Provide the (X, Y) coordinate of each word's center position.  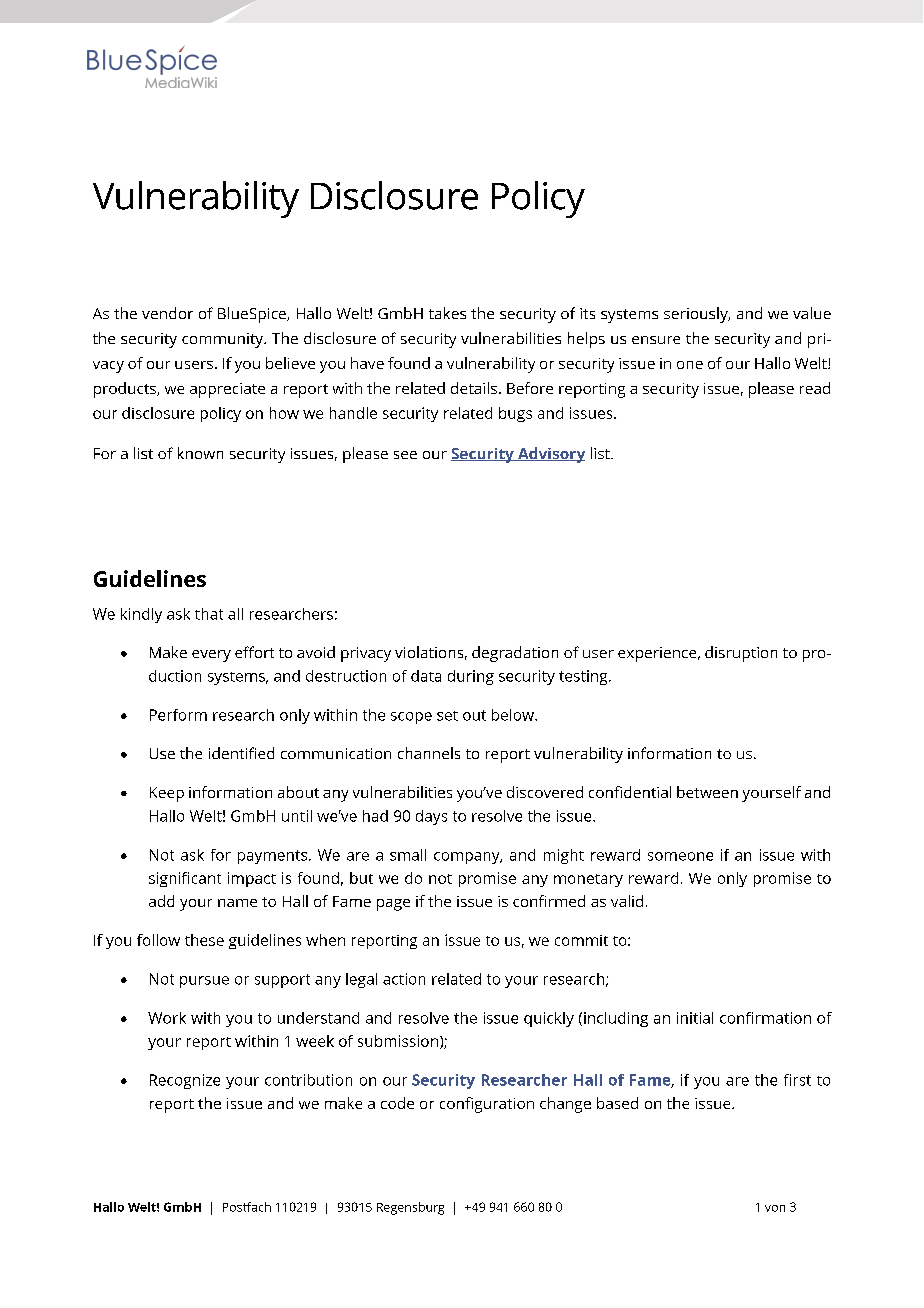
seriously (697, 315)
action (404, 979)
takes (447, 313)
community (224, 340)
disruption (741, 654)
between (707, 792)
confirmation (765, 1018)
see (405, 455)
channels (429, 753)
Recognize (185, 1081)
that (209, 614)
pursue (204, 982)
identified (241, 753)
